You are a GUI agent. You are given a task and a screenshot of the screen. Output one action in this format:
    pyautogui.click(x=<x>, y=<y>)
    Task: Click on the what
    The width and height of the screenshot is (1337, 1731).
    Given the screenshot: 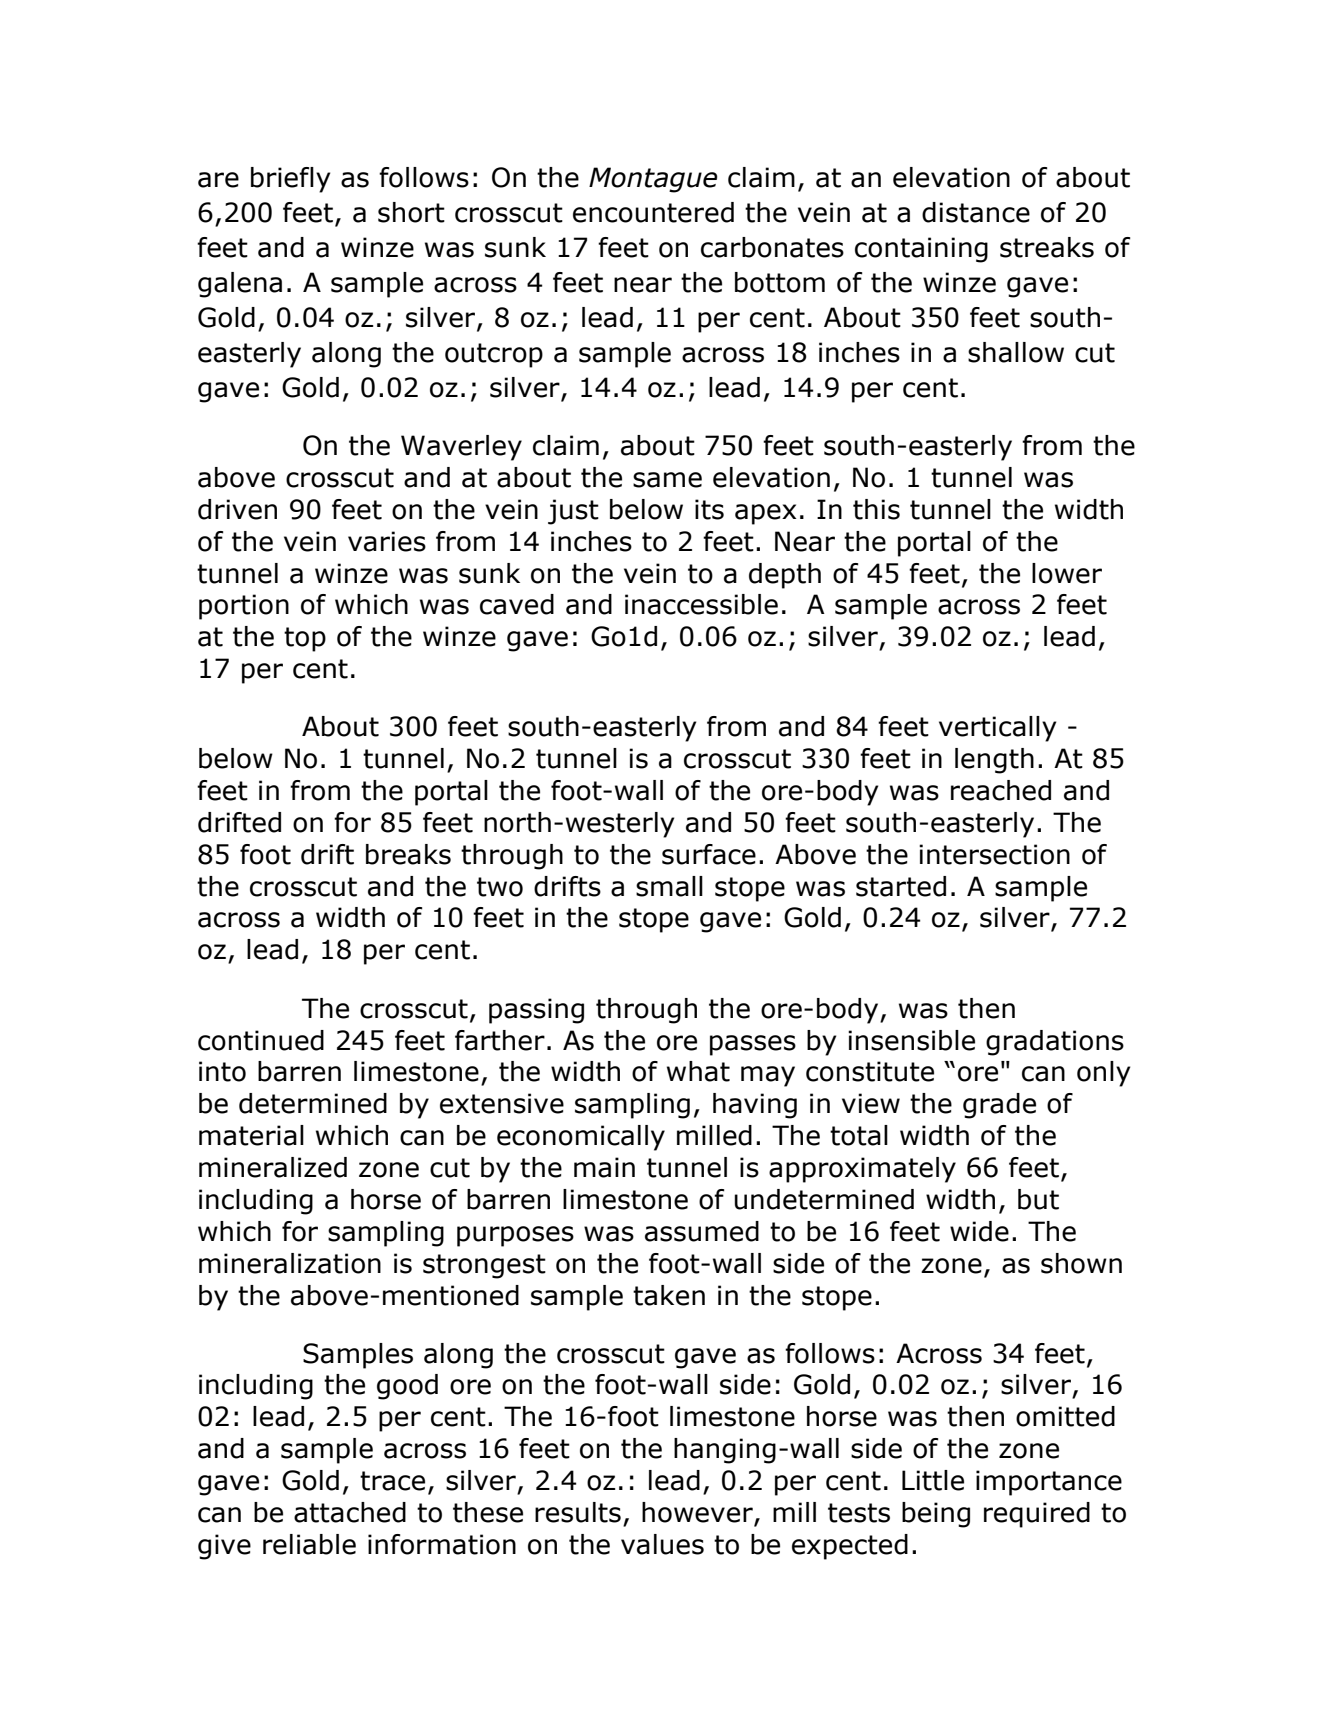 What is the action you would take?
    pyautogui.click(x=698, y=1071)
